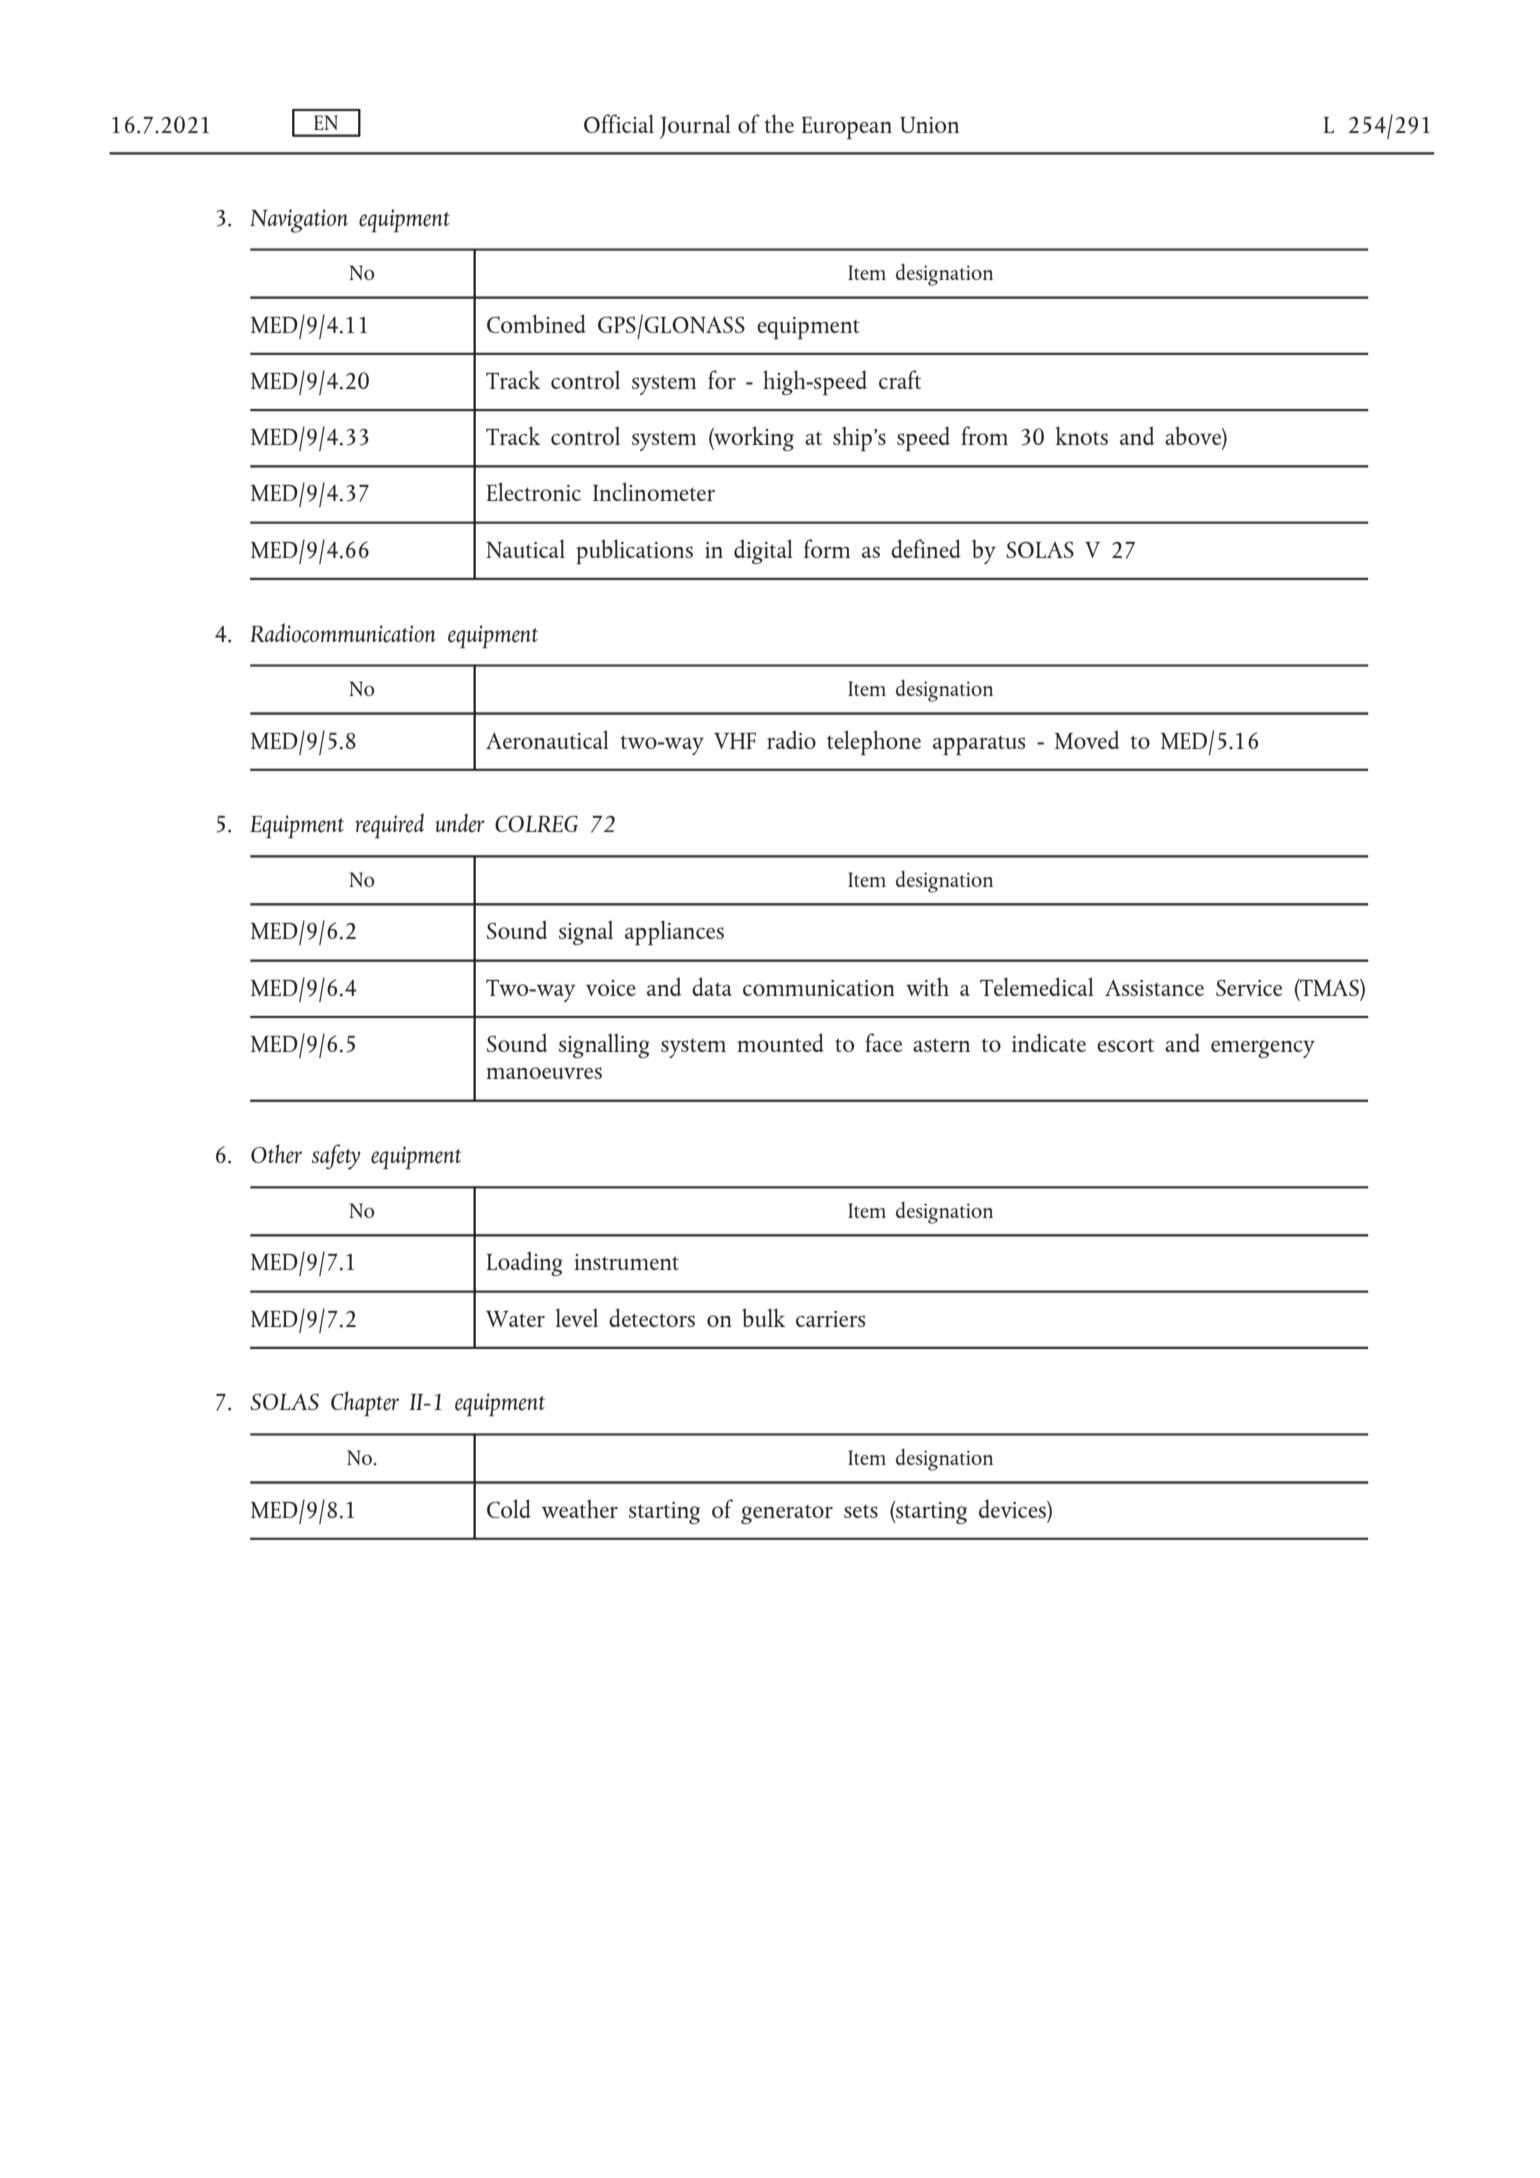 The height and width of the screenshot is (2178, 1540). Describe the element at coordinates (787, 1514) in the screenshot. I see `generator` at that location.
